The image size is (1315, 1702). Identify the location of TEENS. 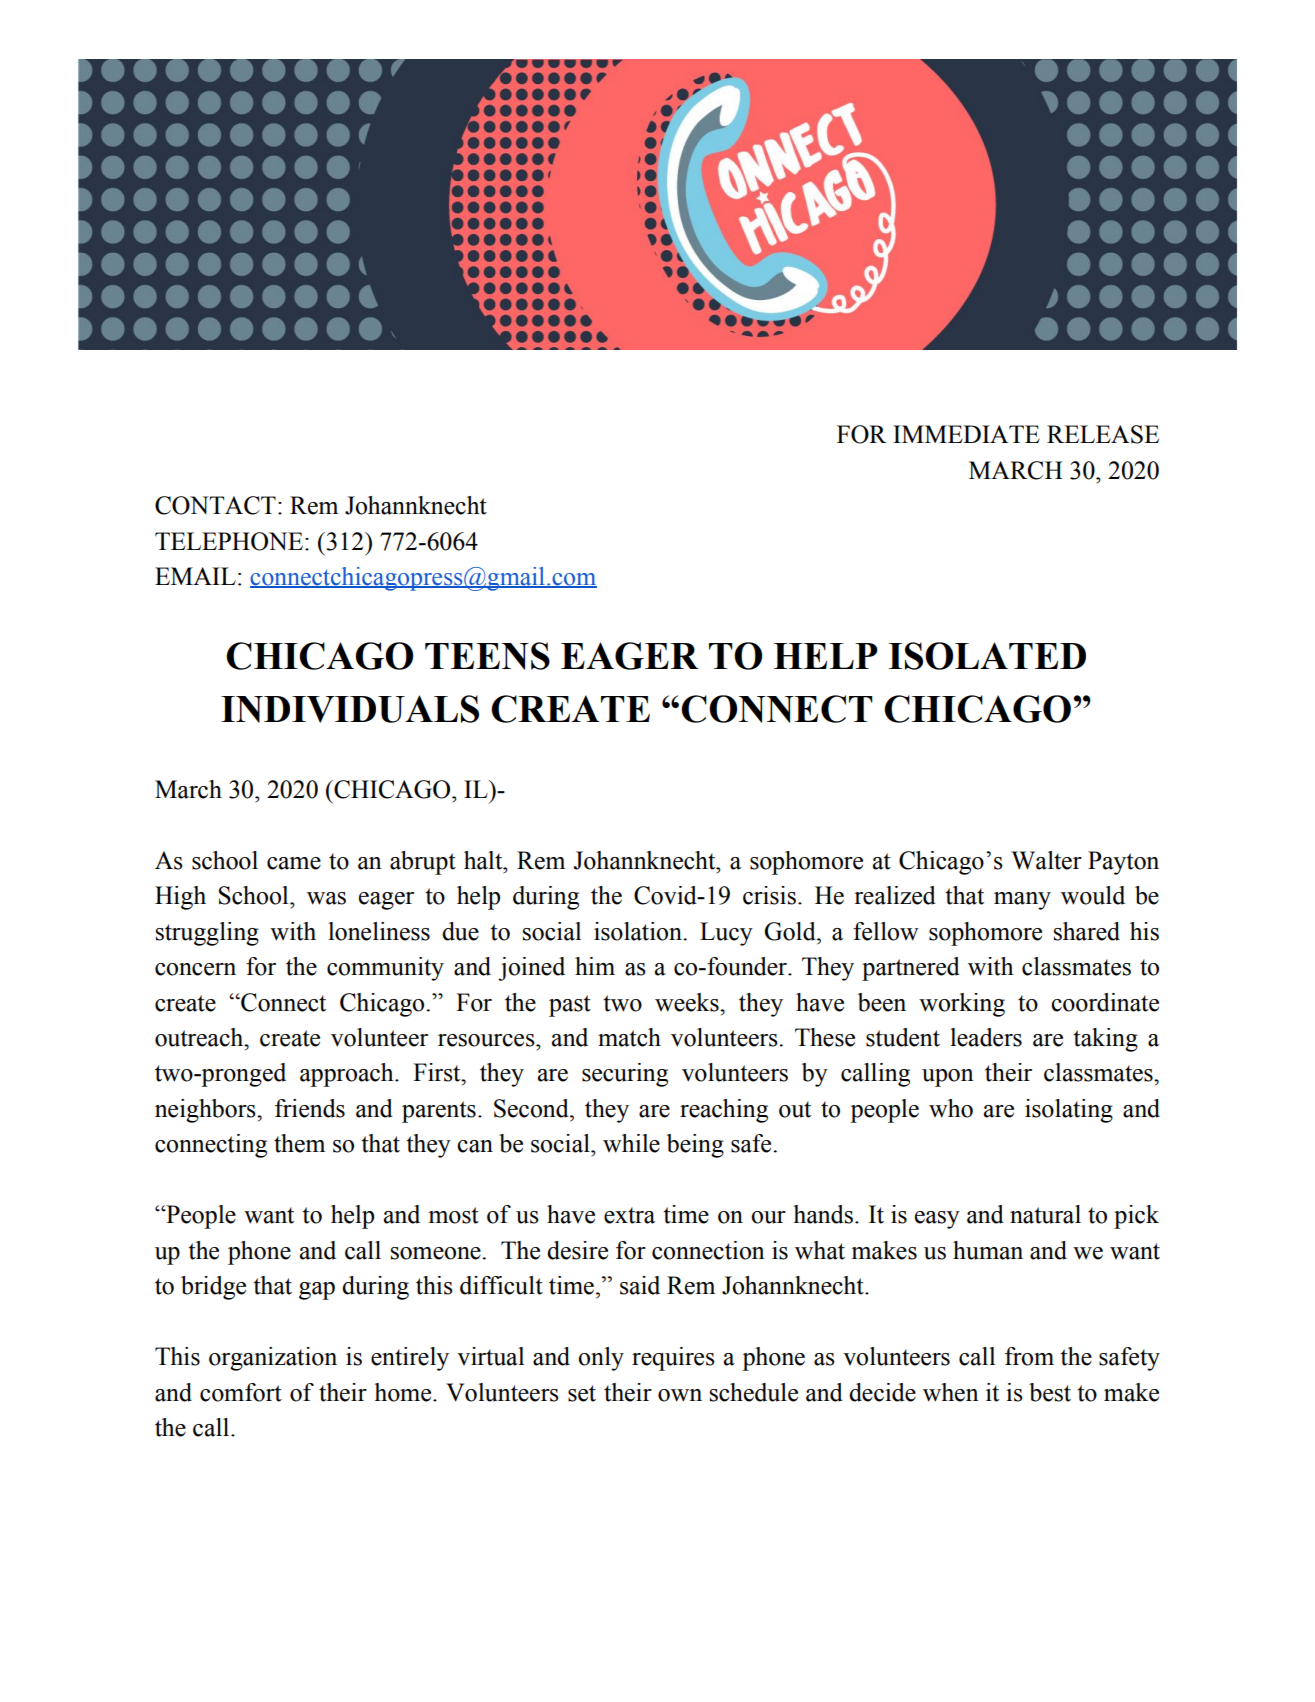
(487, 656).
